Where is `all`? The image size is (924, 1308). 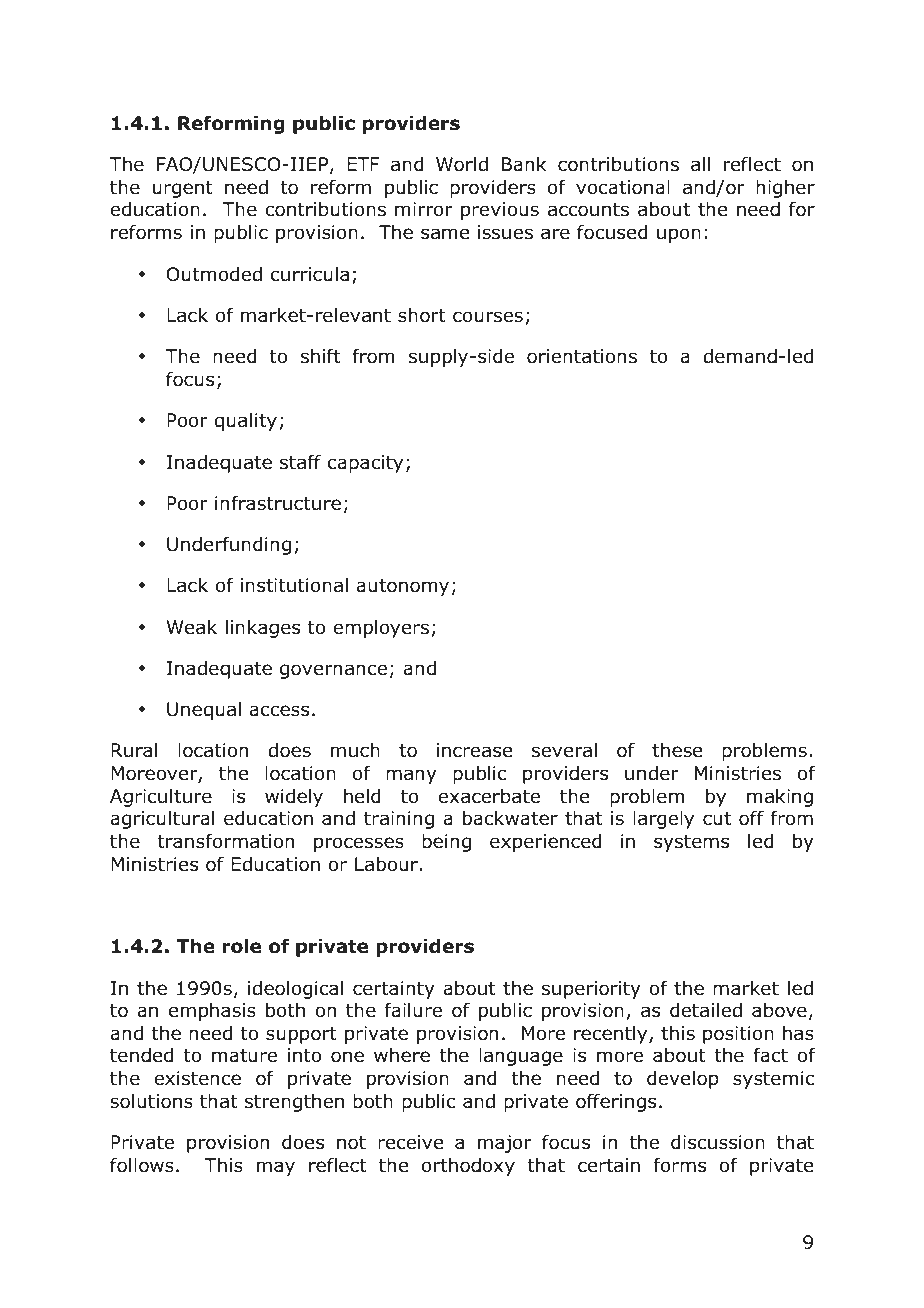
all is located at coordinates (700, 164).
